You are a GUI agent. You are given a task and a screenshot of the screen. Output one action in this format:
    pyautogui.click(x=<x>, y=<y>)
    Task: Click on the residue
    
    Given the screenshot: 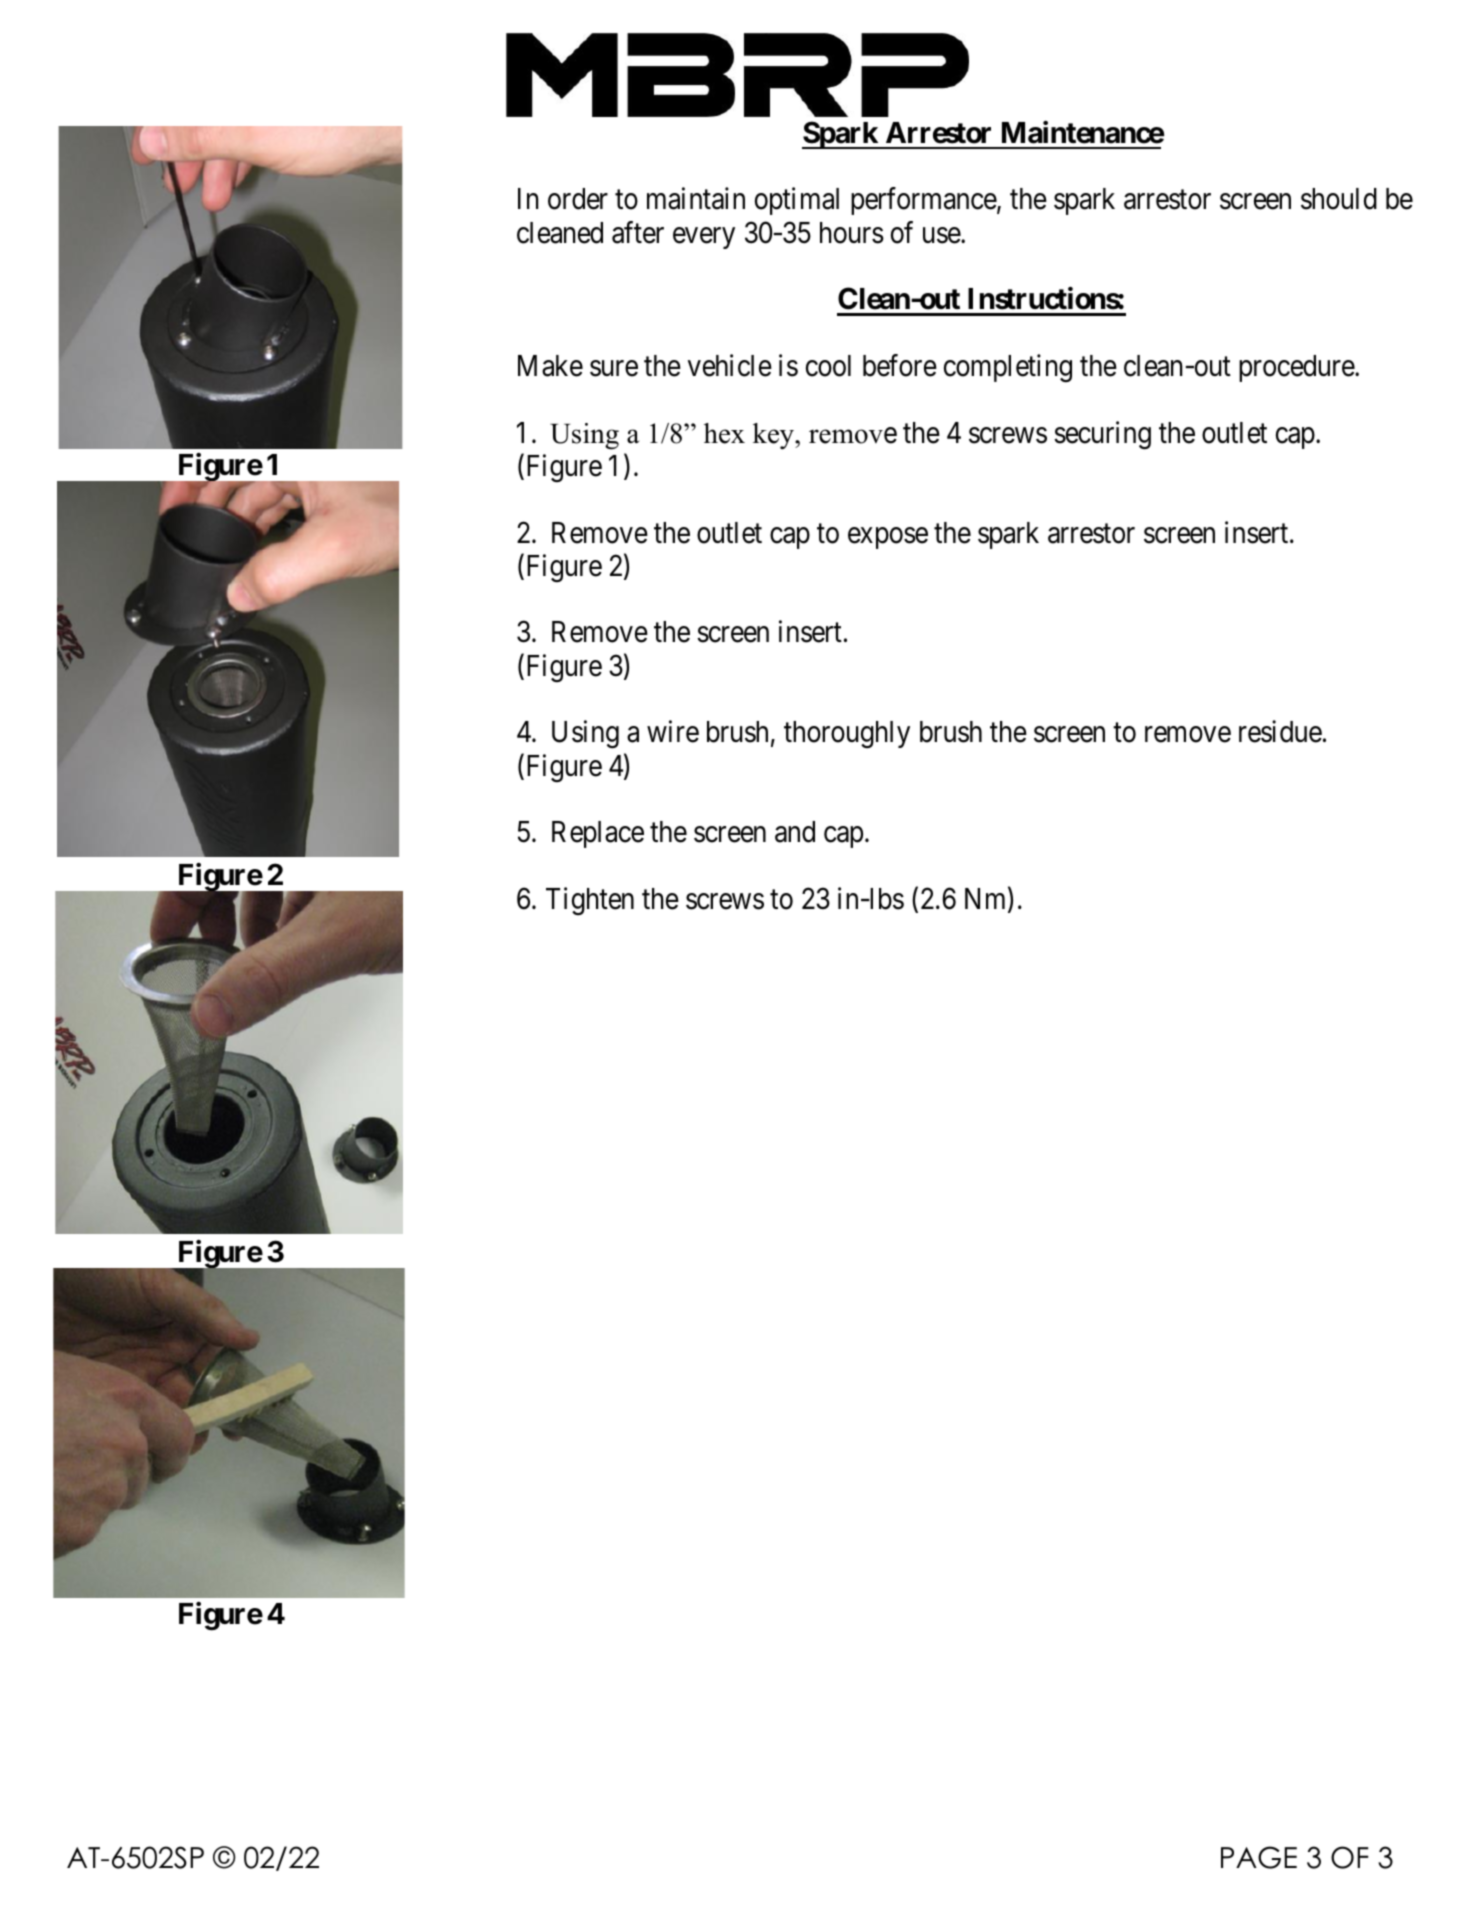 What is the action you would take?
    pyautogui.click(x=1280, y=732)
